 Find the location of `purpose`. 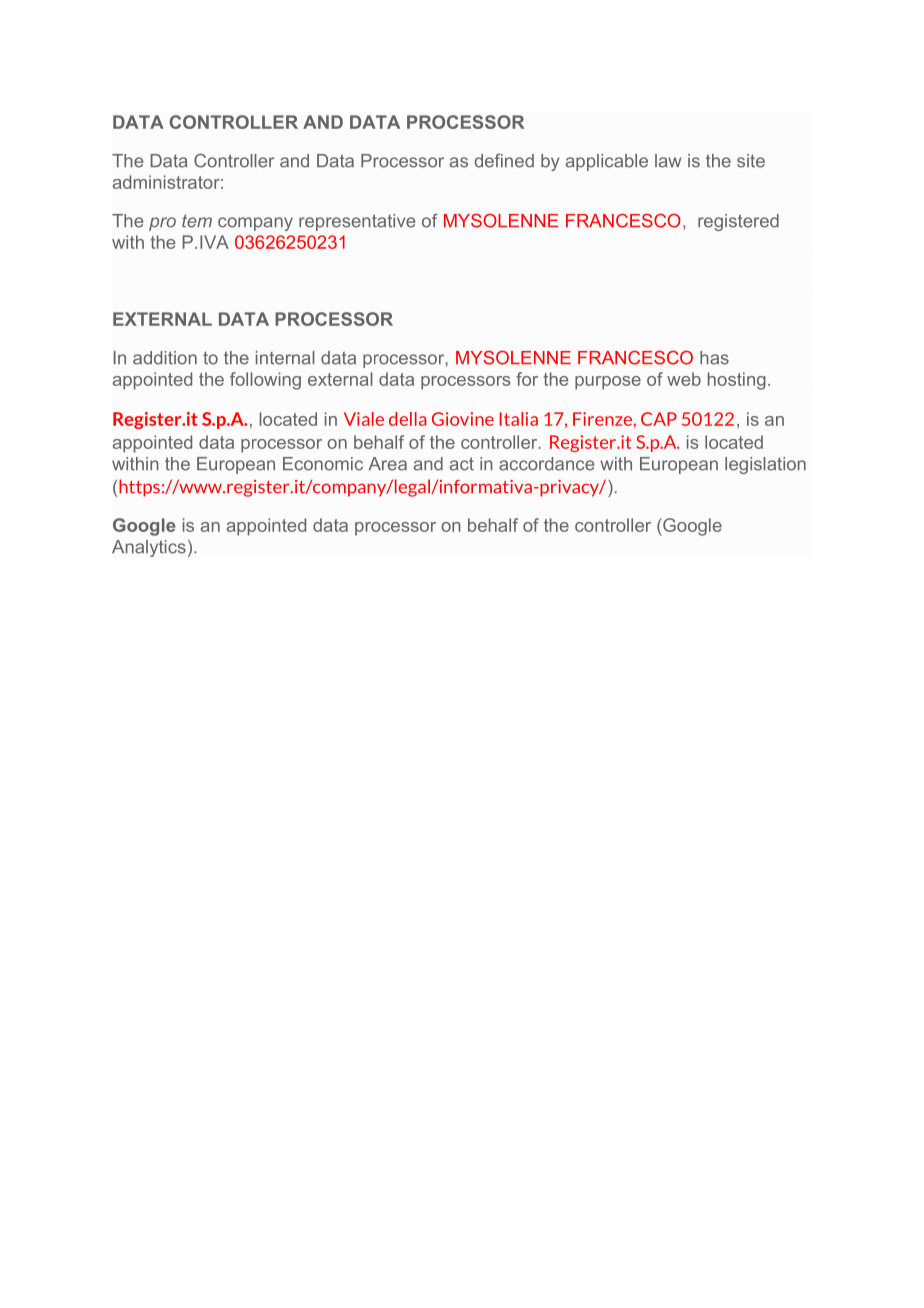

purpose is located at coordinates (608, 383).
